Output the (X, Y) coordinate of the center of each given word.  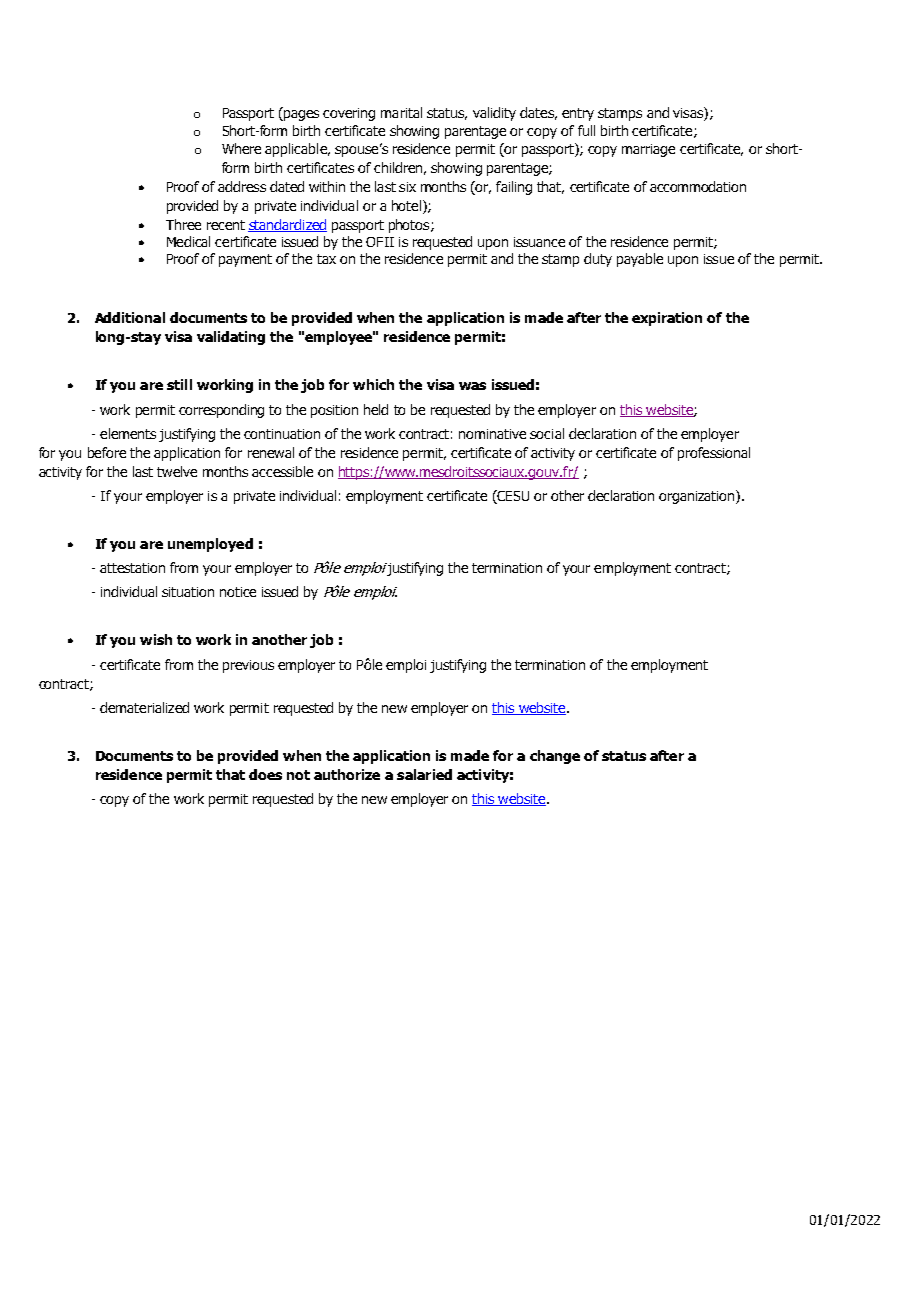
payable (640, 260)
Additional (130, 317)
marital (401, 112)
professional (714, 454)
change (555, 757)
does (265, 774)
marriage (648, 150)
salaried (424, 774)
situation (188, 592)
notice (238, 592)
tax (326, 259)
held (376, 409)
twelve (177, 471)
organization (698, 497)
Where (241, 148)
